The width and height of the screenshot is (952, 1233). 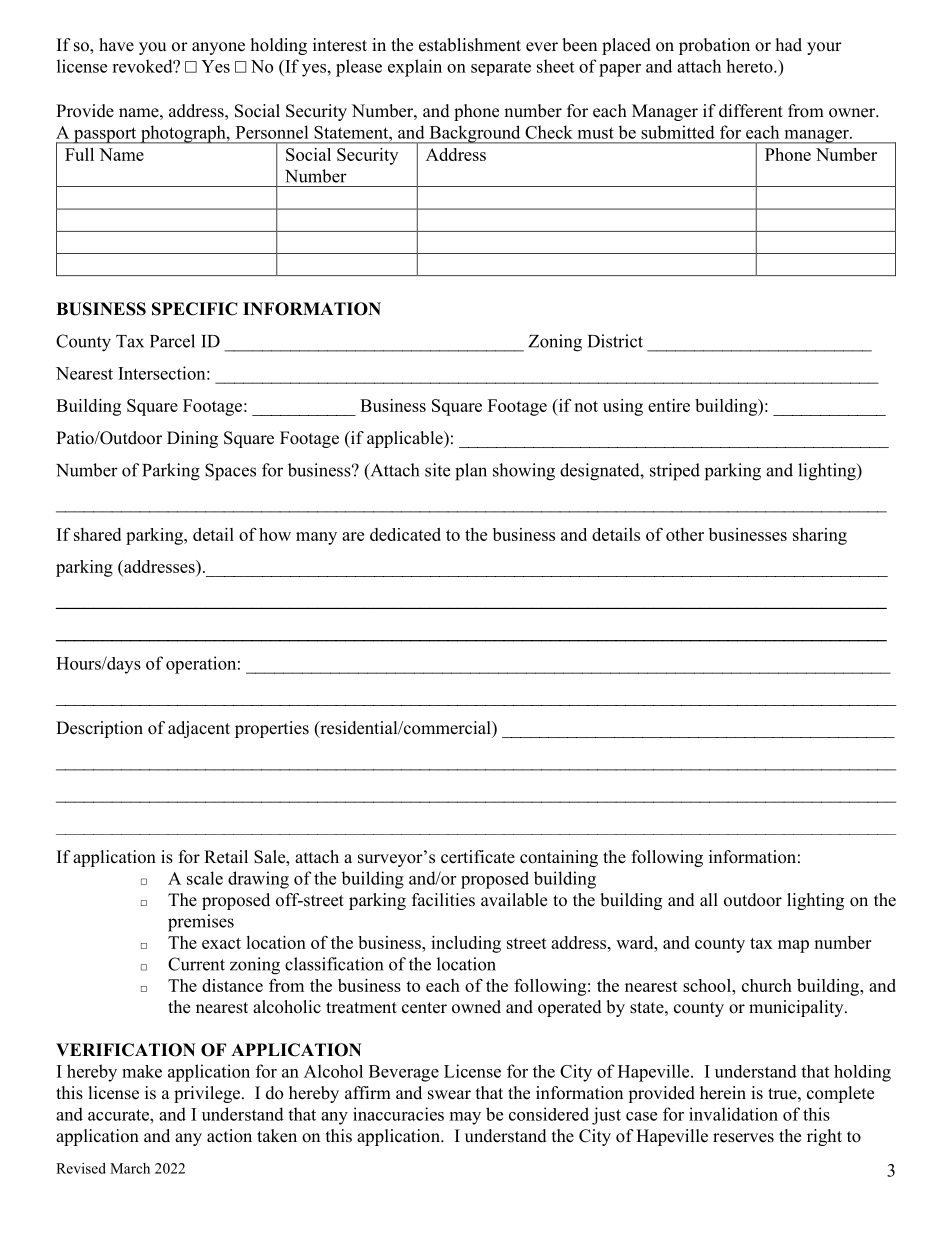 I want to click on certificate, so click(x=478, y=857).
